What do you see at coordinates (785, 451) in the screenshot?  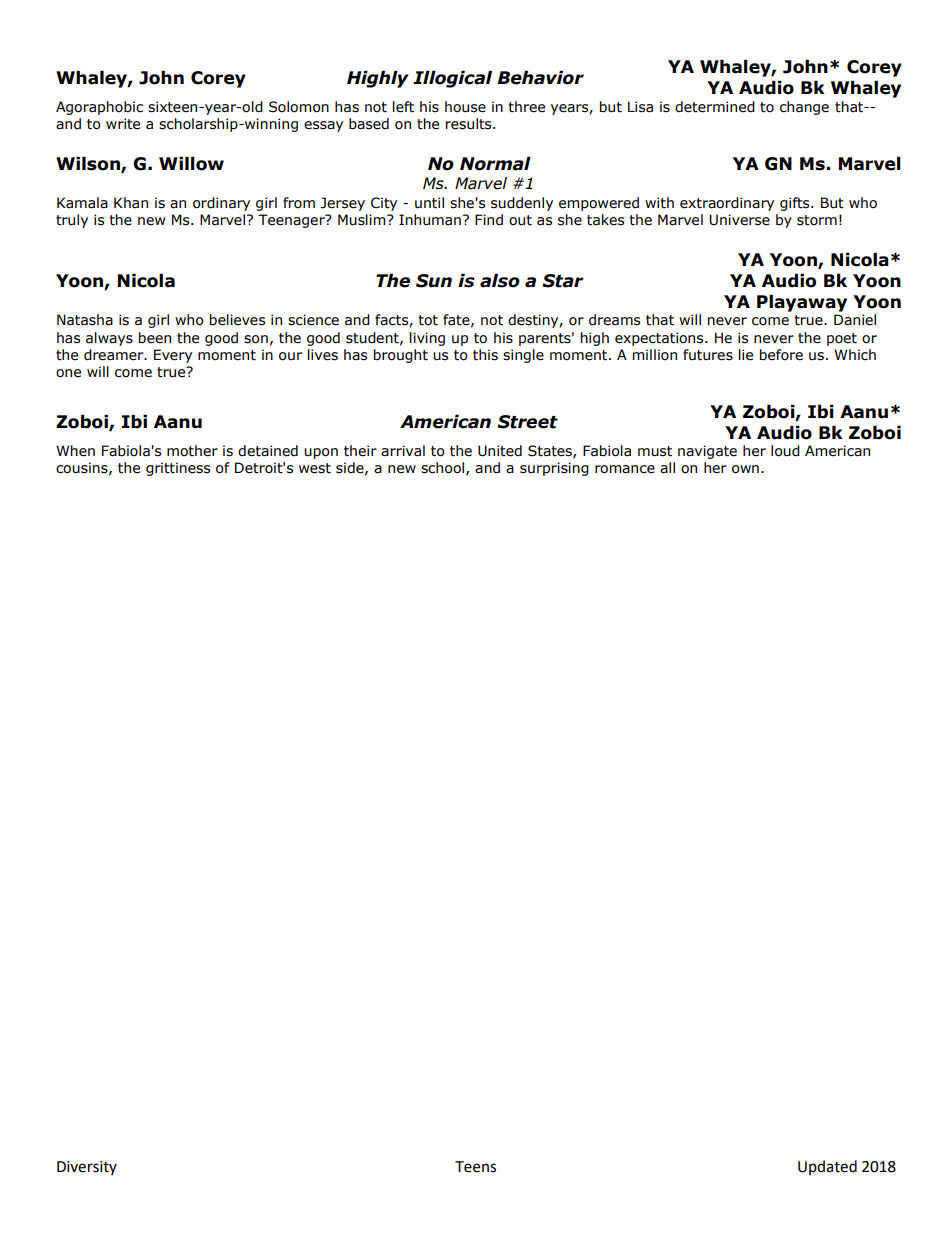 I see `loud` at bounding box center [785, 451].
